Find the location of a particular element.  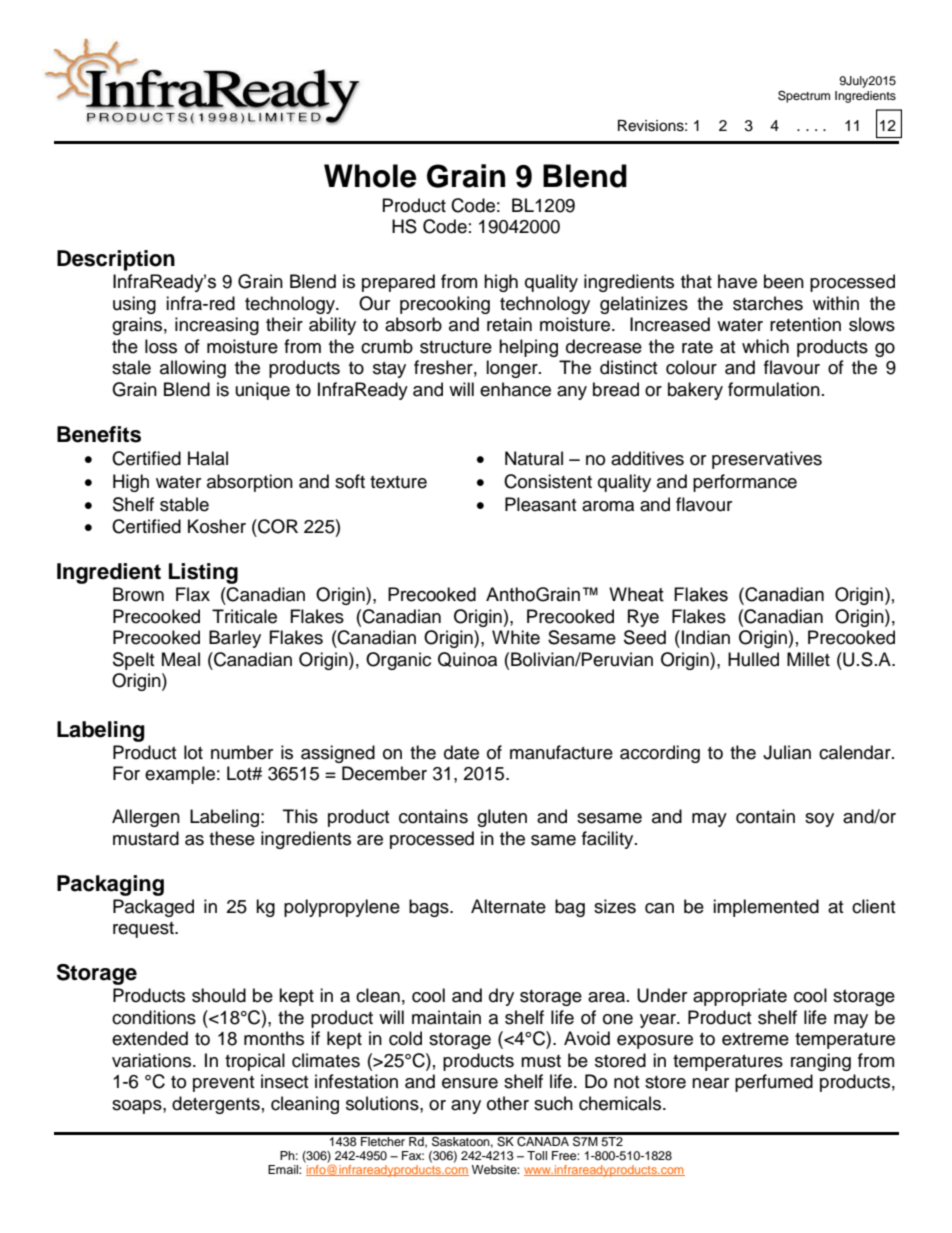

Whole is located at coordinates (370, 176).
